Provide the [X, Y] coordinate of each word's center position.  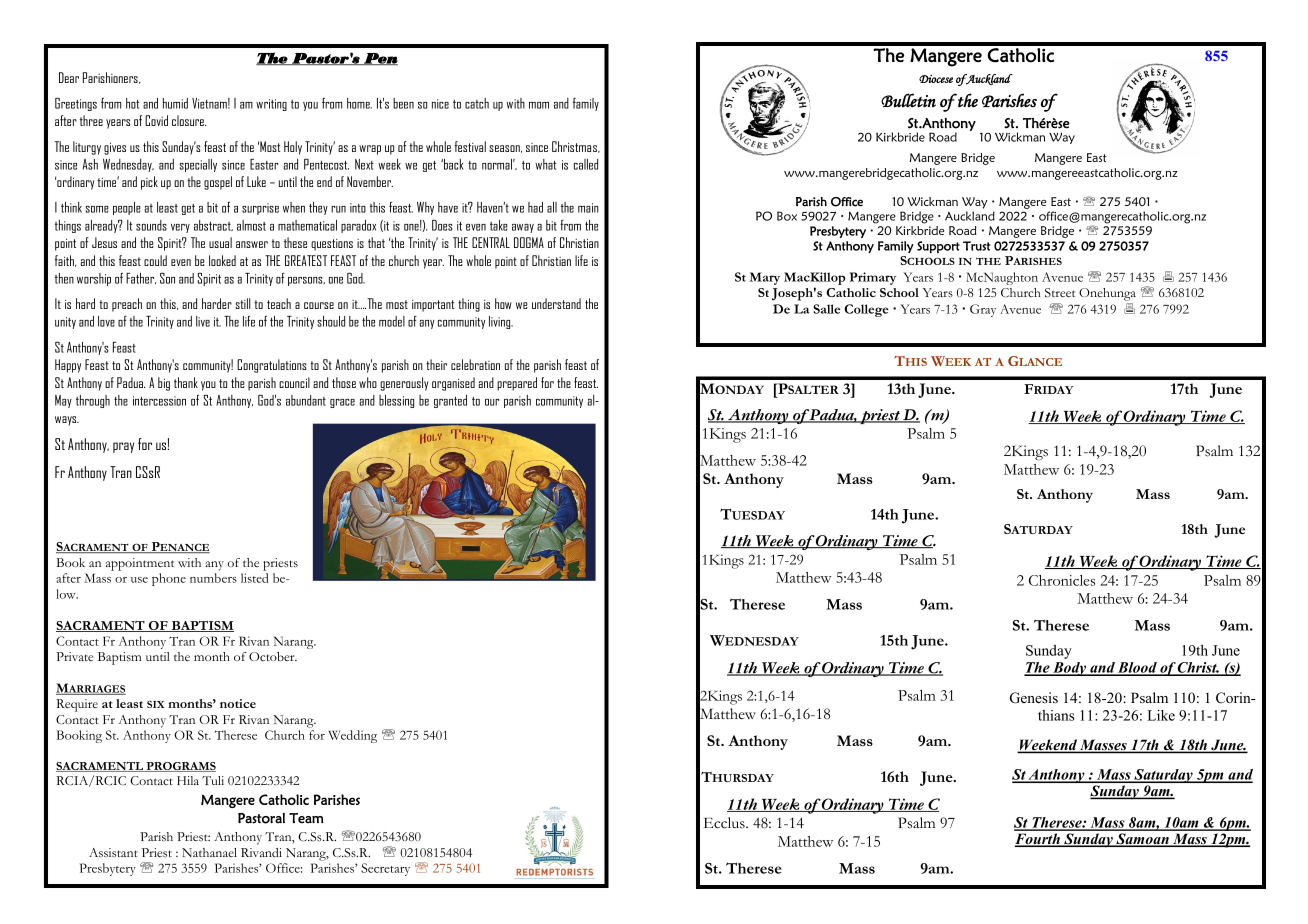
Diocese [936, 79]
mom [539, 105]
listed [255, 578]
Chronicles [1062, 580]
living [501, 322]
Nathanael [209, 852]
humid [175, 103]
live [203, 321]
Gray [983, 310]
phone [169, 579]
